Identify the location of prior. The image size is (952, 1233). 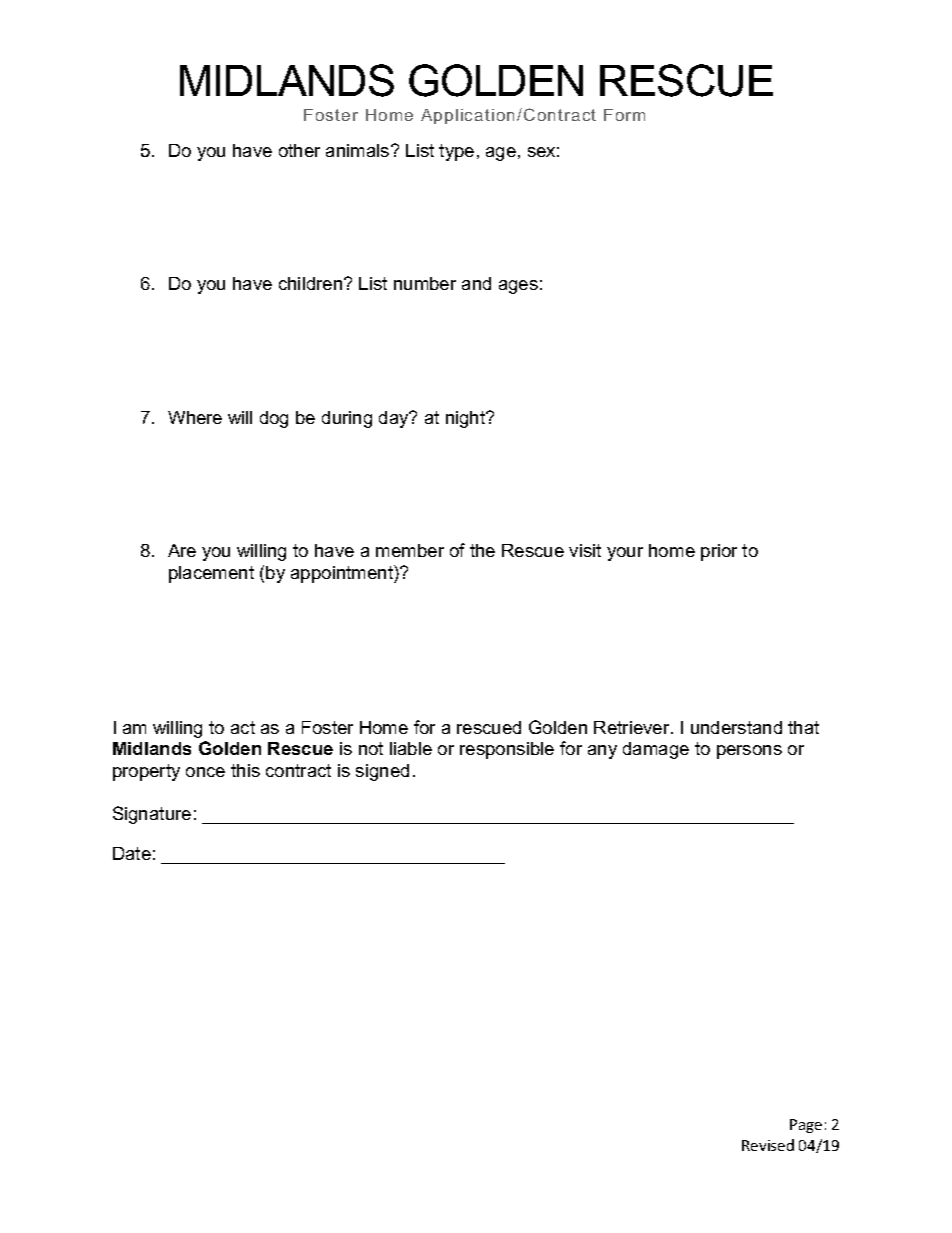
(719, 552).
